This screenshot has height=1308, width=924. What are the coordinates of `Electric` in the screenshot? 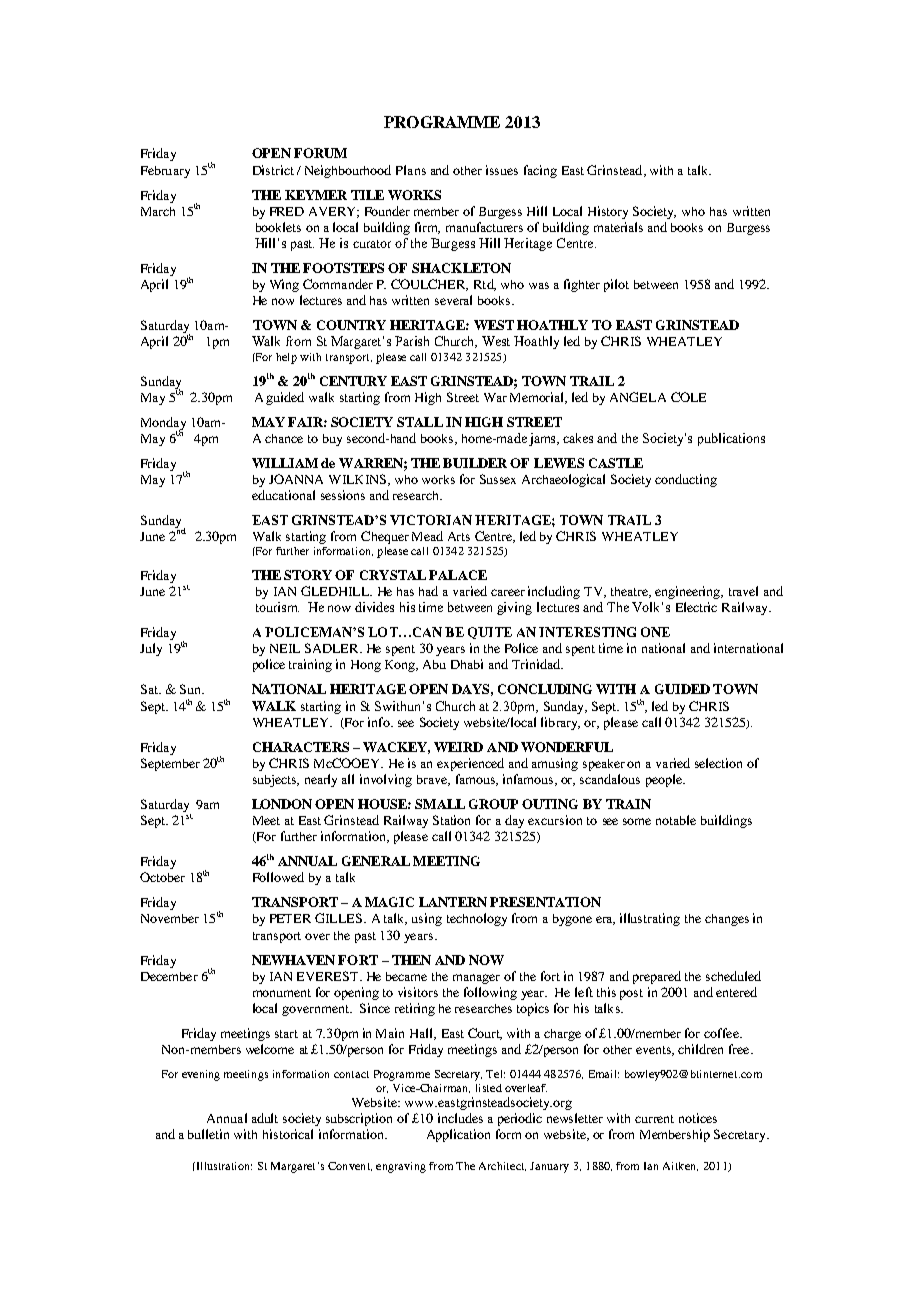 It's located at (696, 607).
